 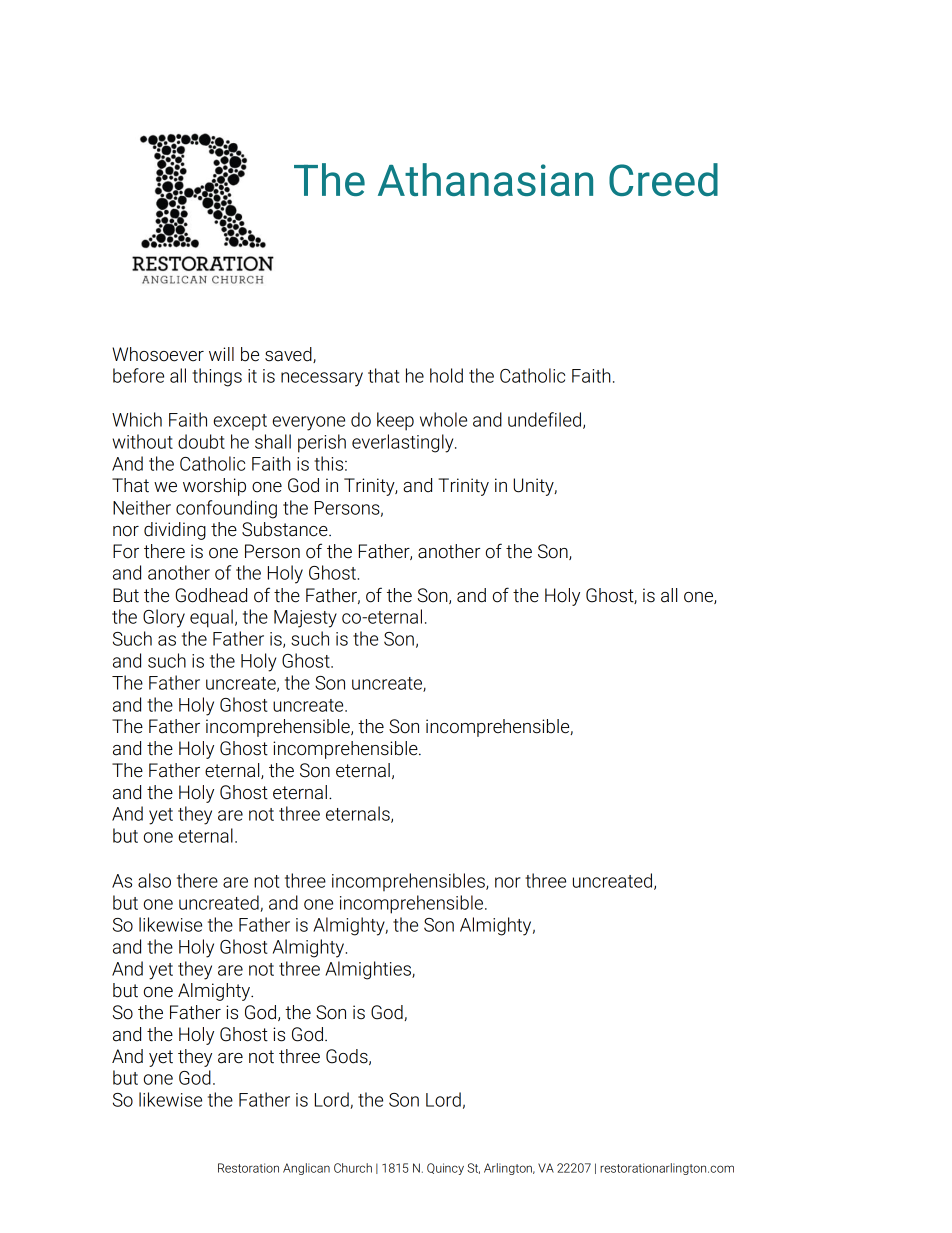 What do you see at coordinates (305, 619) in the screenshot?
I see `Majesty` at bounding box center [305, 619].
